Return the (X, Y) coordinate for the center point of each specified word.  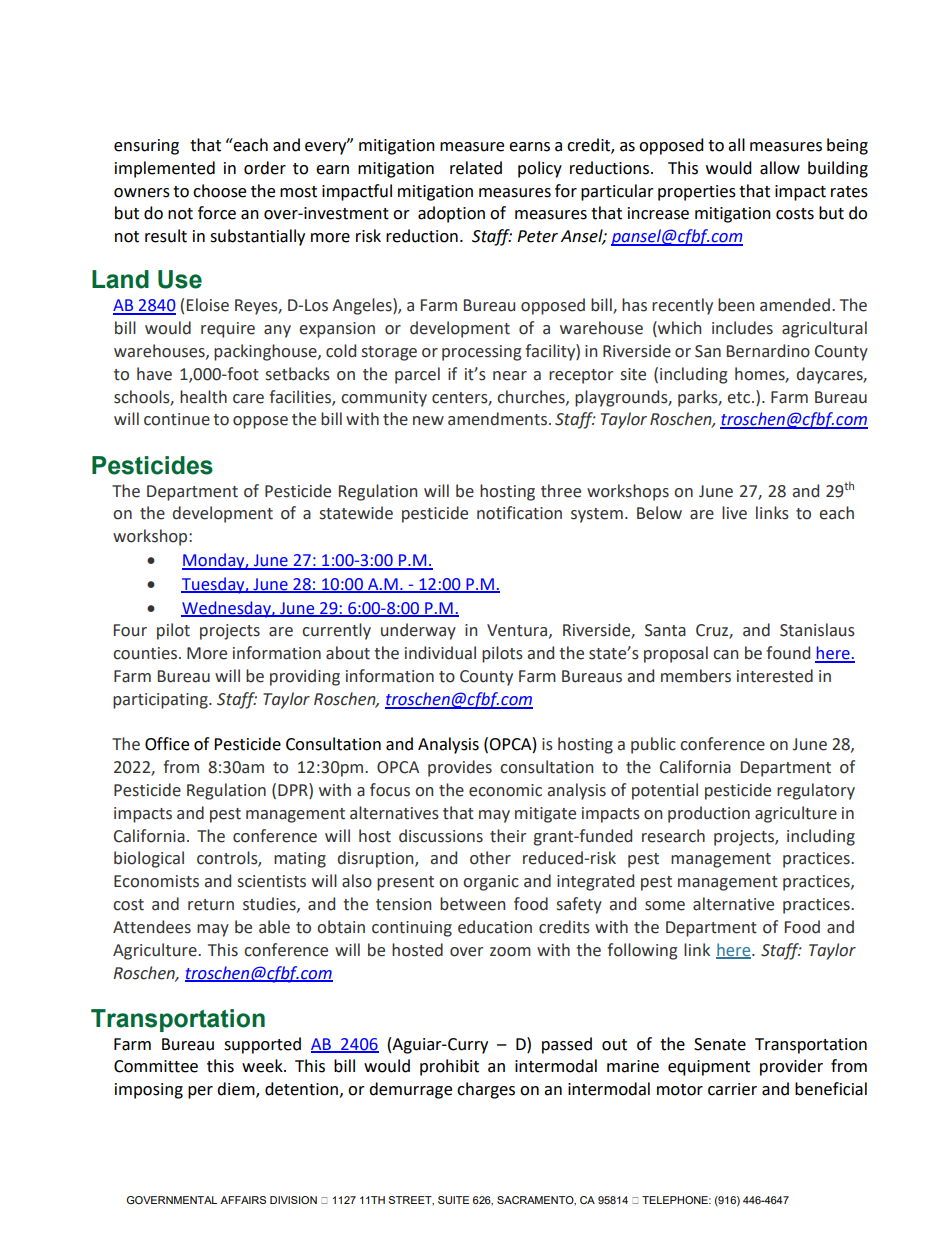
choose (219, 191)
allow (780, 168)
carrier (732, 1089)
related (476, 168)
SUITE (453, 1200)
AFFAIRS (243, 1200)
